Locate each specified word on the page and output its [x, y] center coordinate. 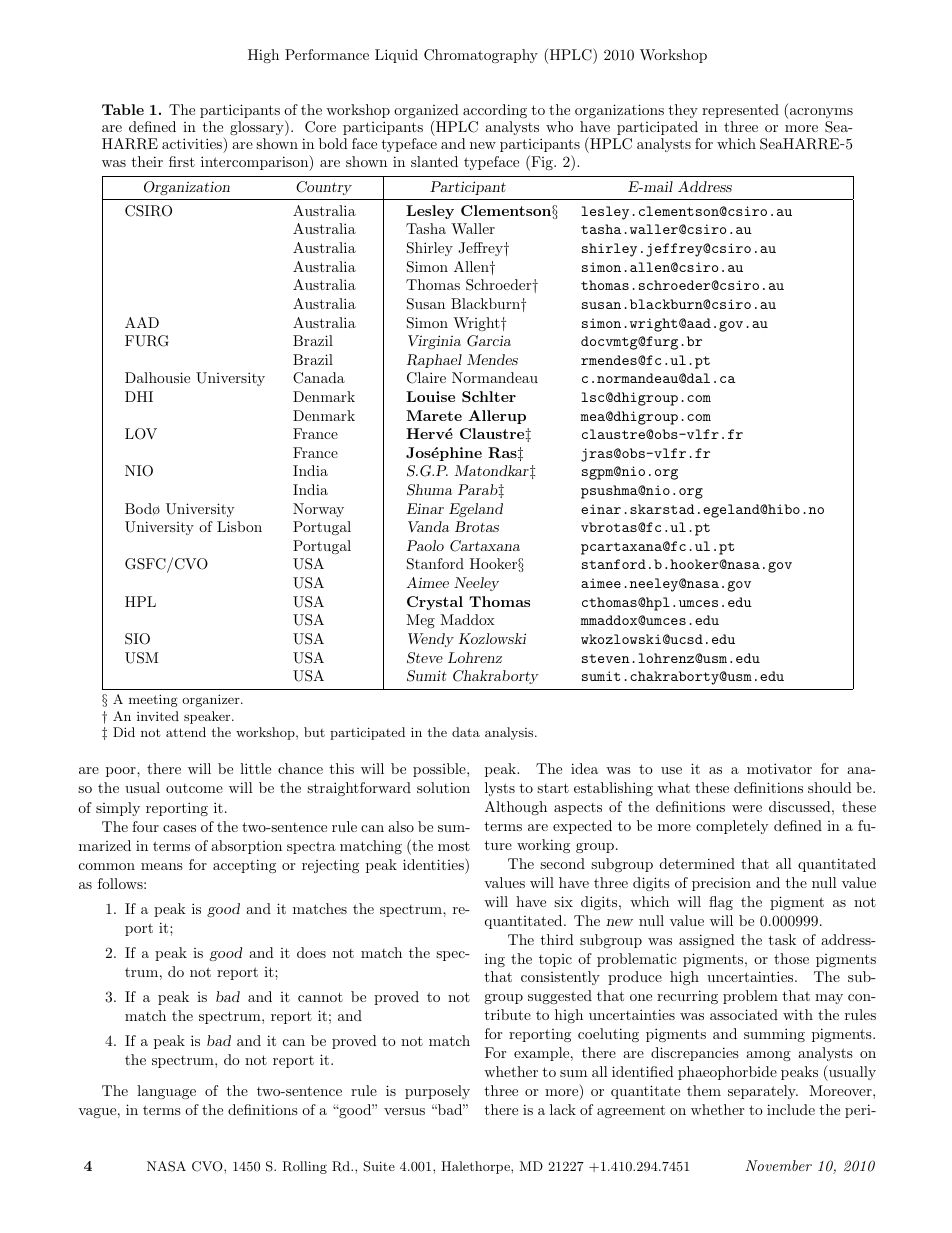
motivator [779, 768]
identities [434, 864]
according [494, 113]
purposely [437, 1092]
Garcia [489, 341]
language [166, 1092]
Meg [420, 621]
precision [721, 884]
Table [123, 109]
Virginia [434, 342]
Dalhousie [157, 377]
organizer [212, 700]
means [162, 866]
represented [740, 111]
